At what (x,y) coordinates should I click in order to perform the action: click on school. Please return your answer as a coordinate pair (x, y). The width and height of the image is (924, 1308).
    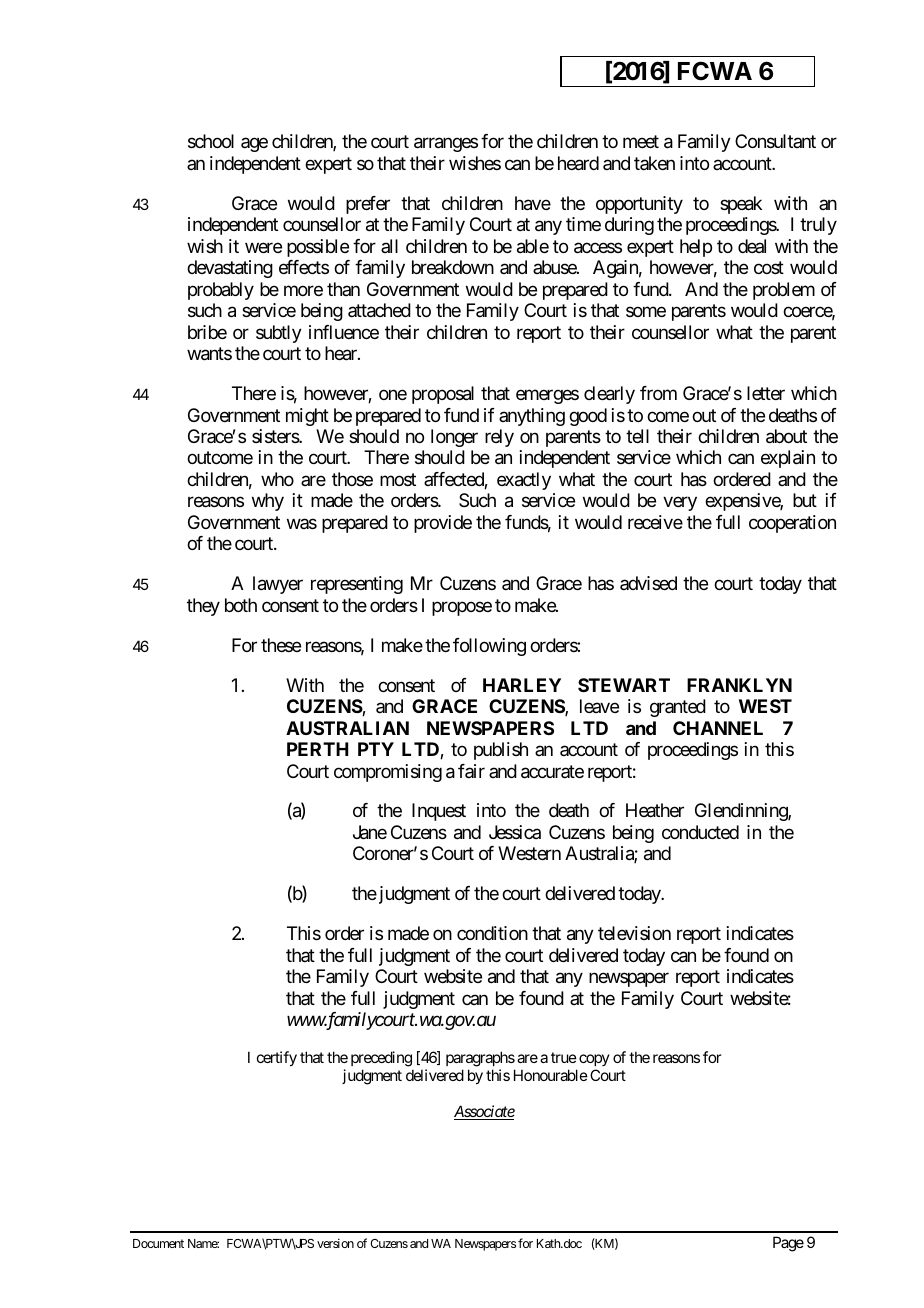
    Looking at the image, I should click on (211, 141).
